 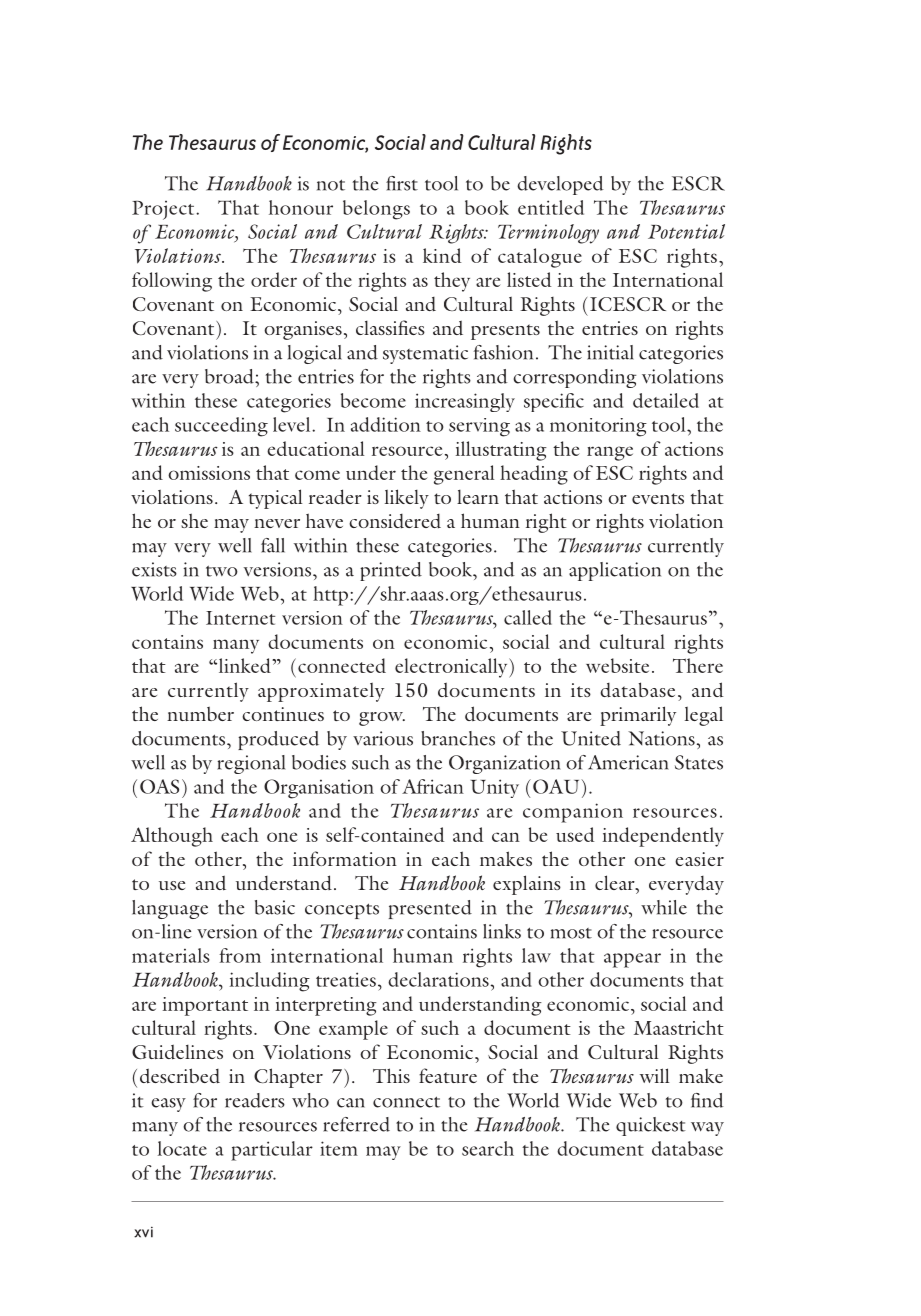 I want to click on Although, so click(x=172, y=837).
